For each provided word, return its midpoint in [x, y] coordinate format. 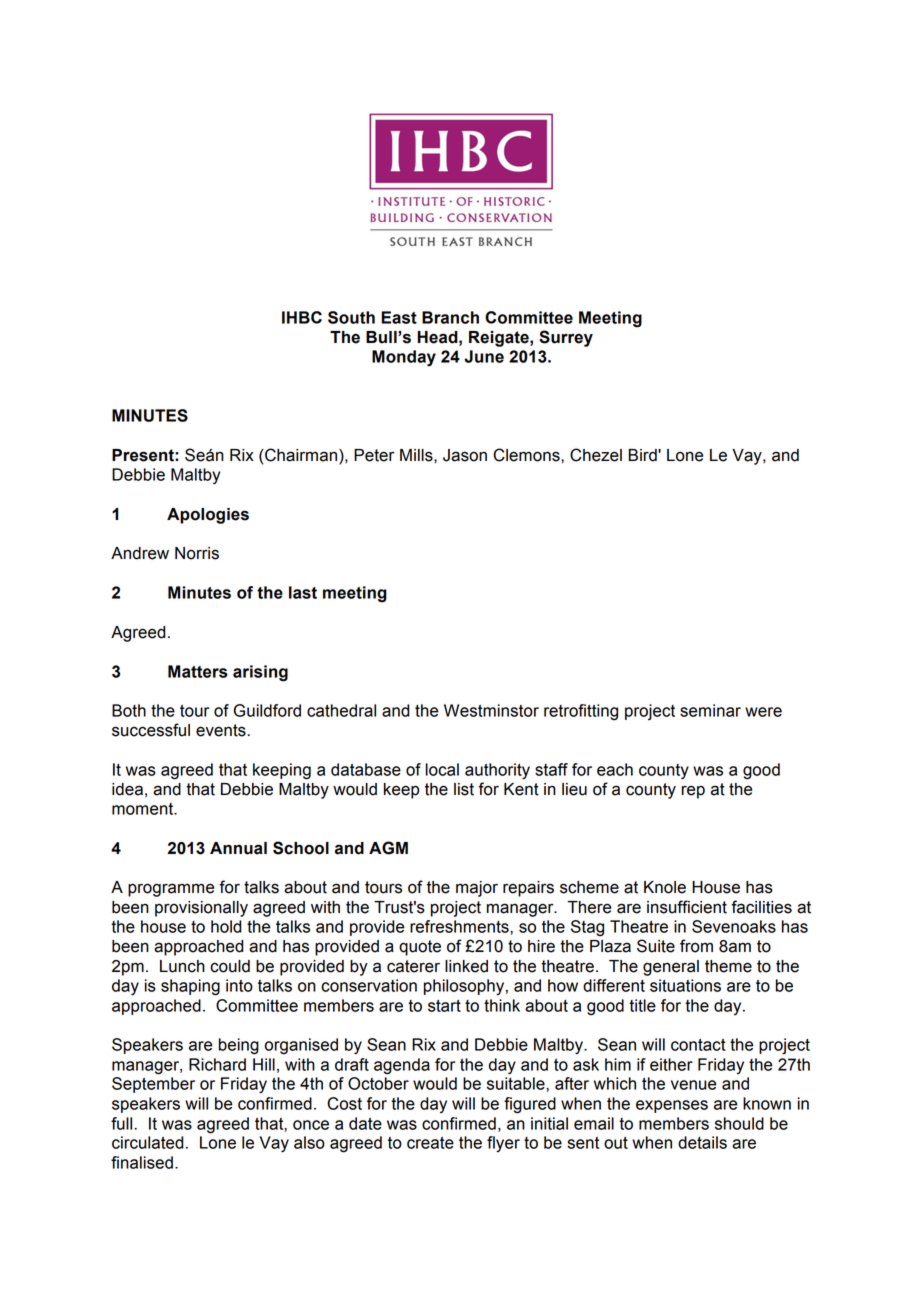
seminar [710, 710]
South [351, 317]
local [442, 769]
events [222, 730]
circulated [148, 1142]
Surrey [566, 338]
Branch [450, 317]
